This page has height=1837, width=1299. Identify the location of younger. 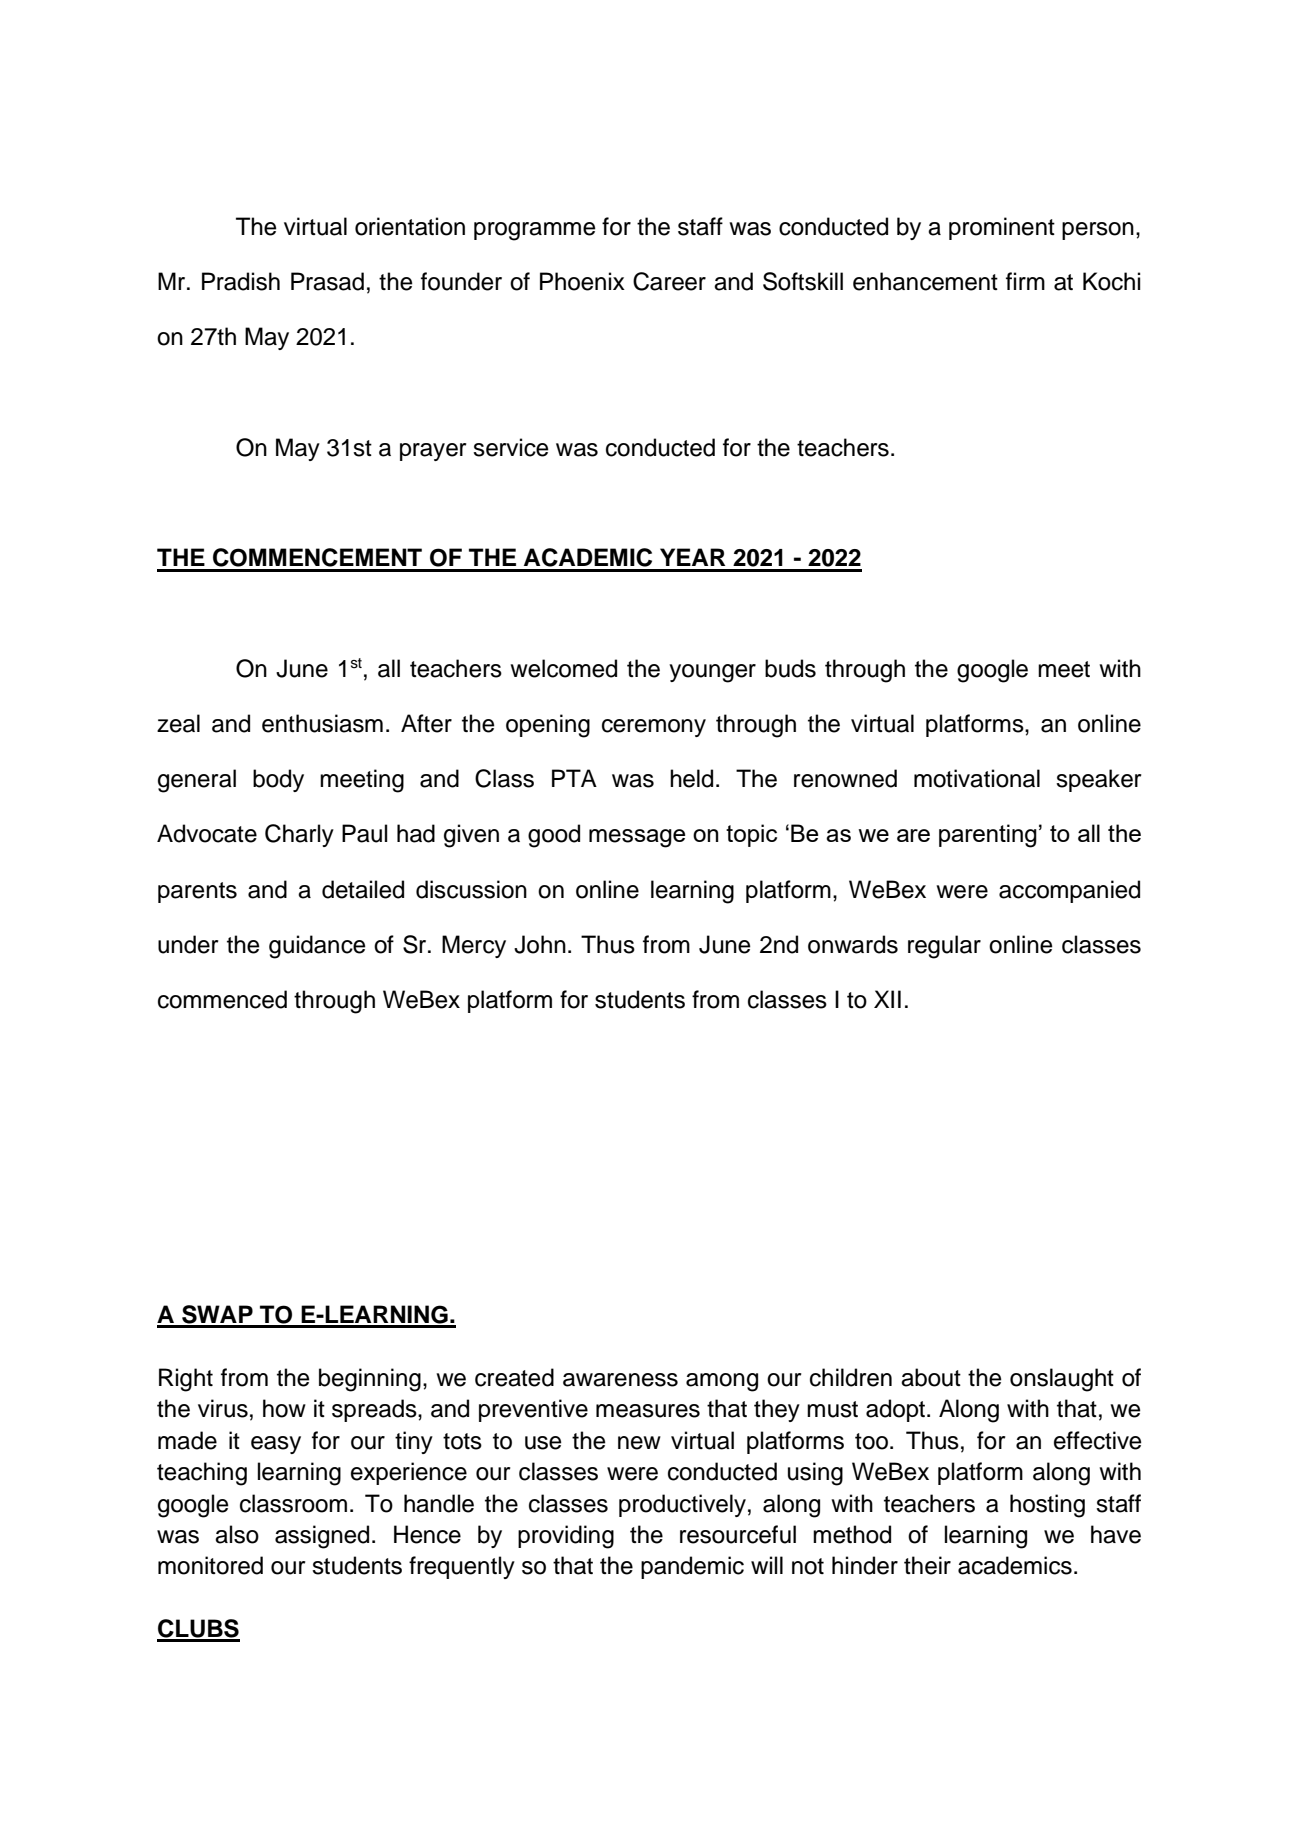
(712, 673).
